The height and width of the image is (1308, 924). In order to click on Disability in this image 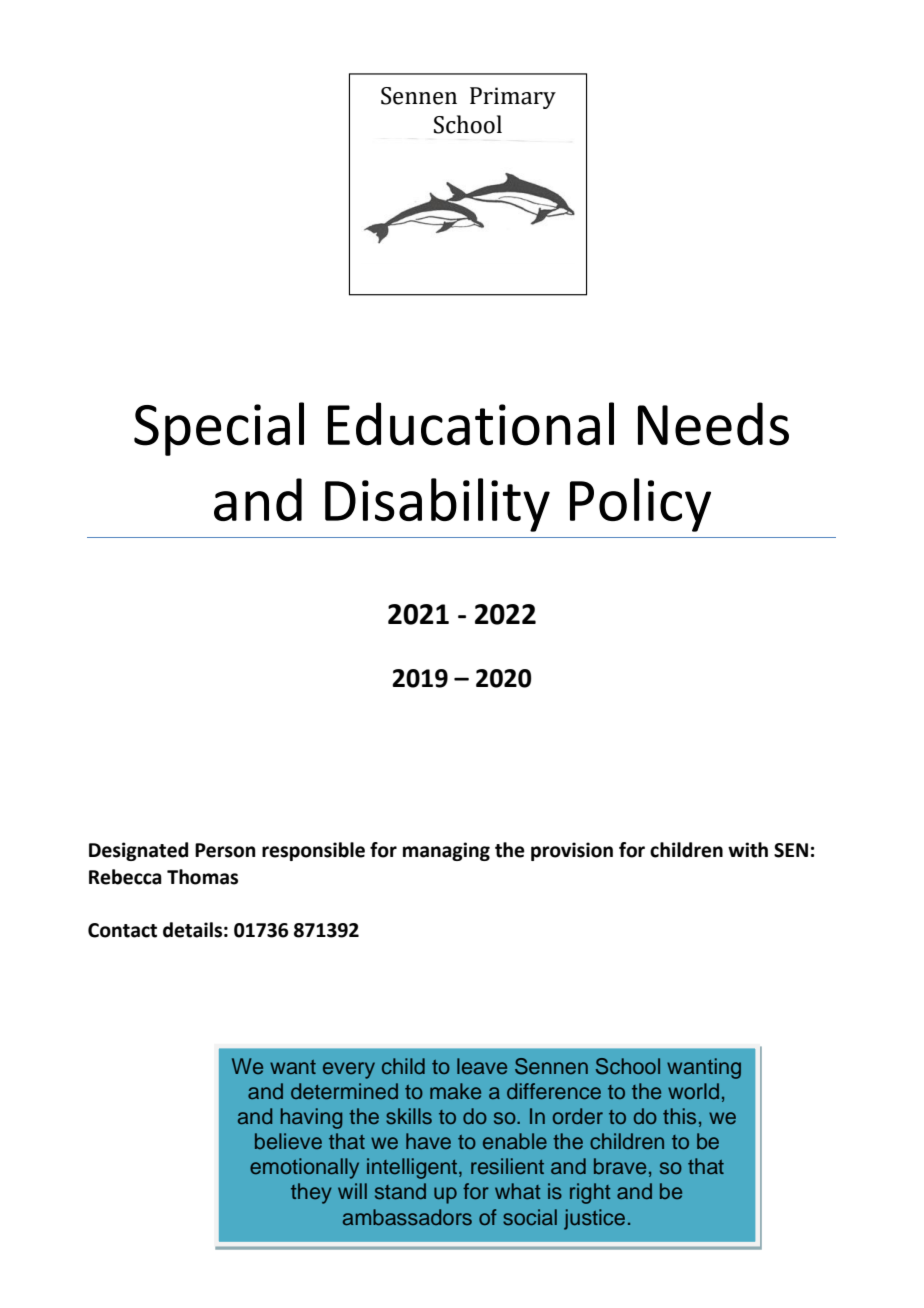, I will do `click(437, 505)`.
